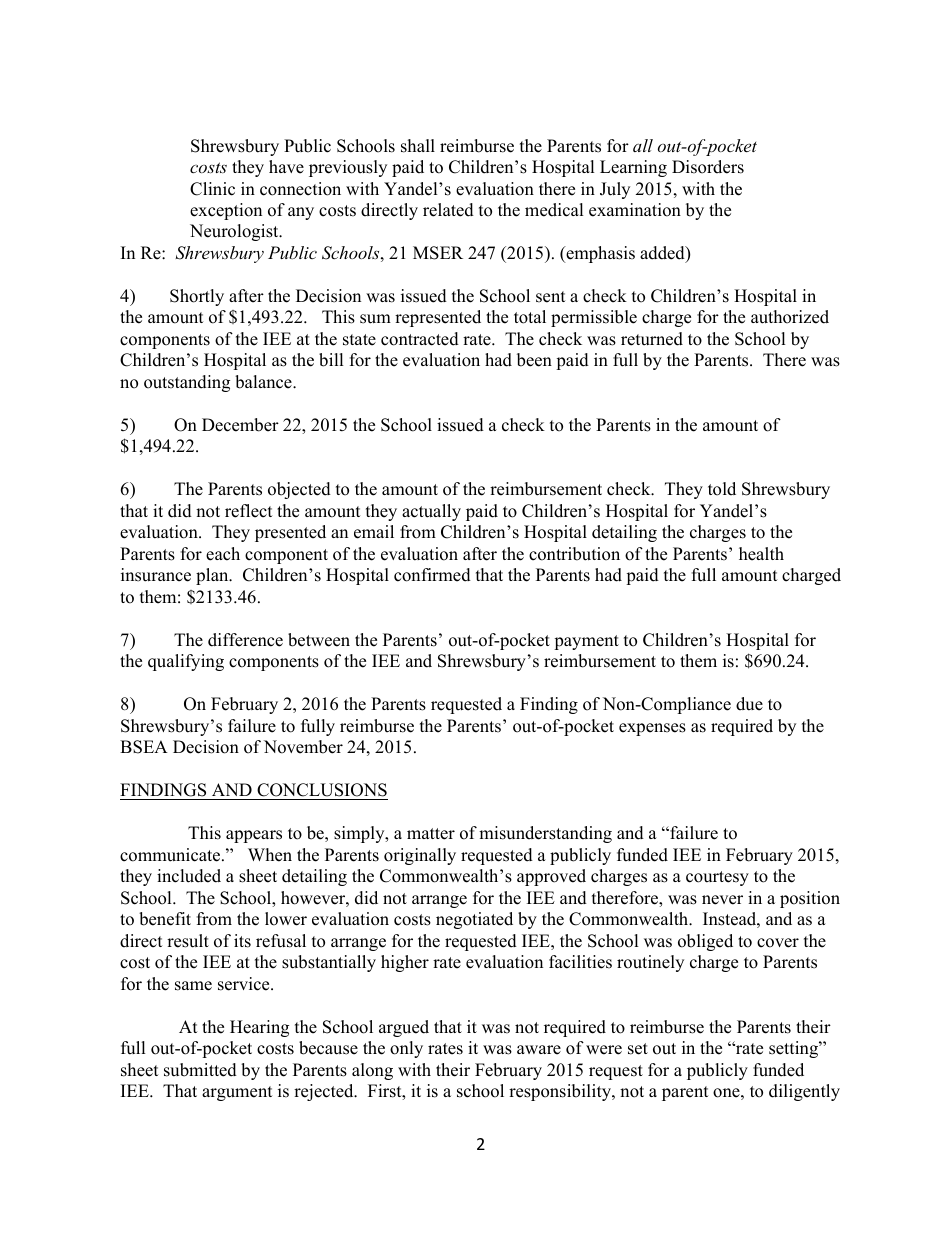 This screenshot has width=952, height=1233. Describe the element at coordinates (431, 834) in the screenshot. I see `matter` at that location.
